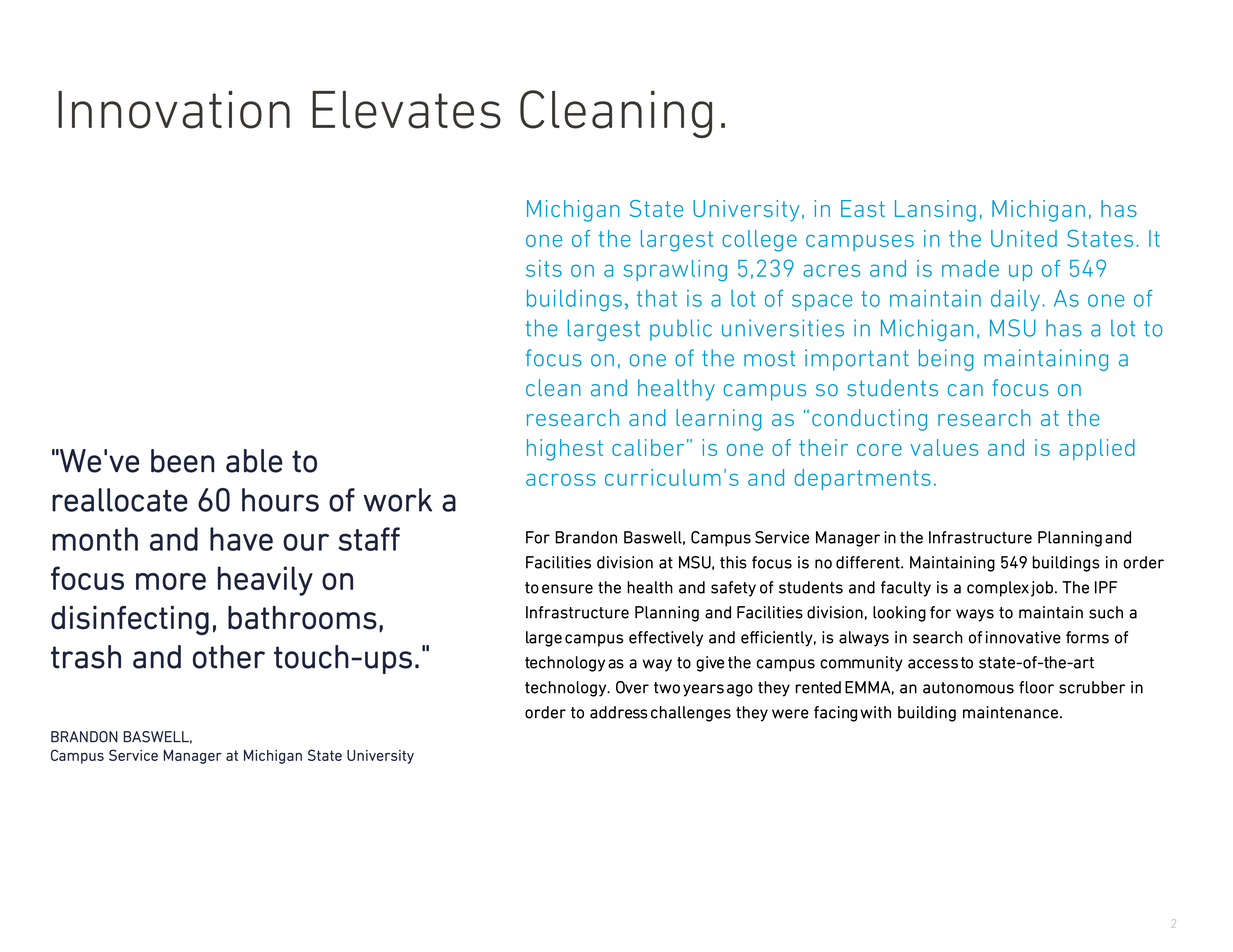  What do you see at coordinates (229, 657) in the image?
I see `other` at bounding box center [229, 657].
